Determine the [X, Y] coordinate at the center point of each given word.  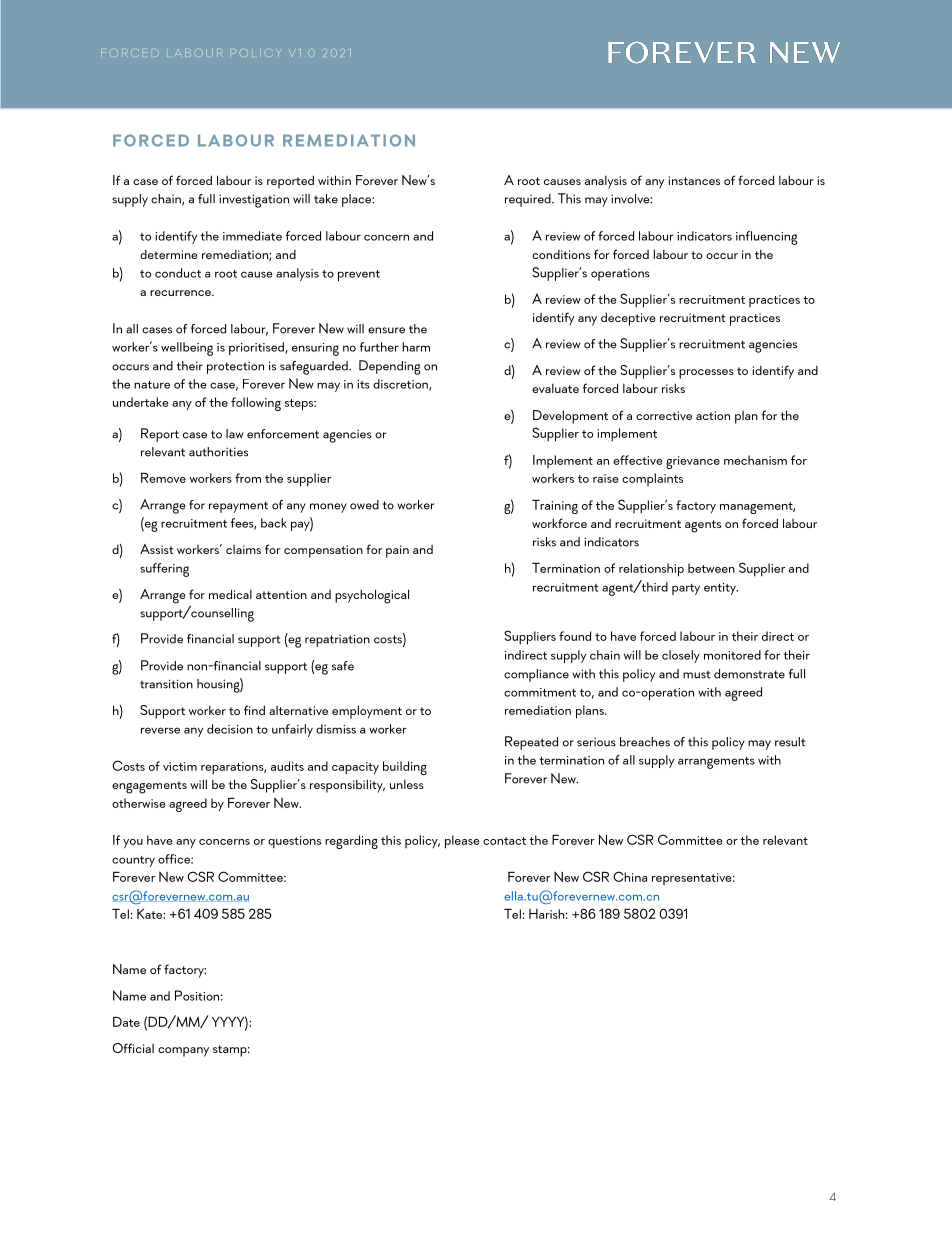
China [630, 876]
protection [235, 367]
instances [694, 180]
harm [416, 347]
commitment [540, 692]
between [711, 568]
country [133, 861]
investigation [254, 201]
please [462, 842]
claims [243, 549]
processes [706, 374]
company [183, 1052]
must [696, 674]
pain [397, 551]
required [529, 200]
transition [166, 684]
